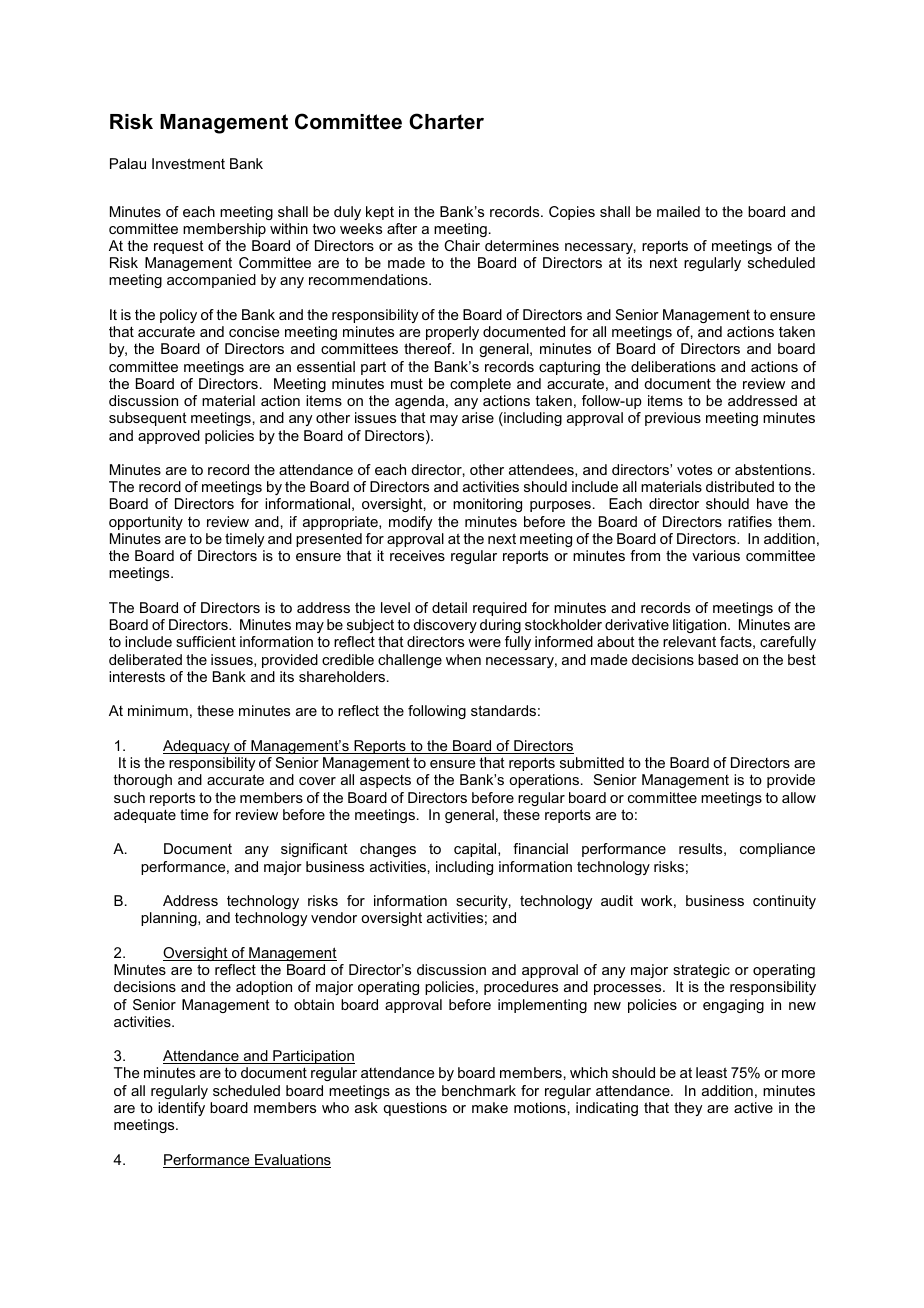 This page has width=924, height=1308. I want to click on based, so click(718, 659).
